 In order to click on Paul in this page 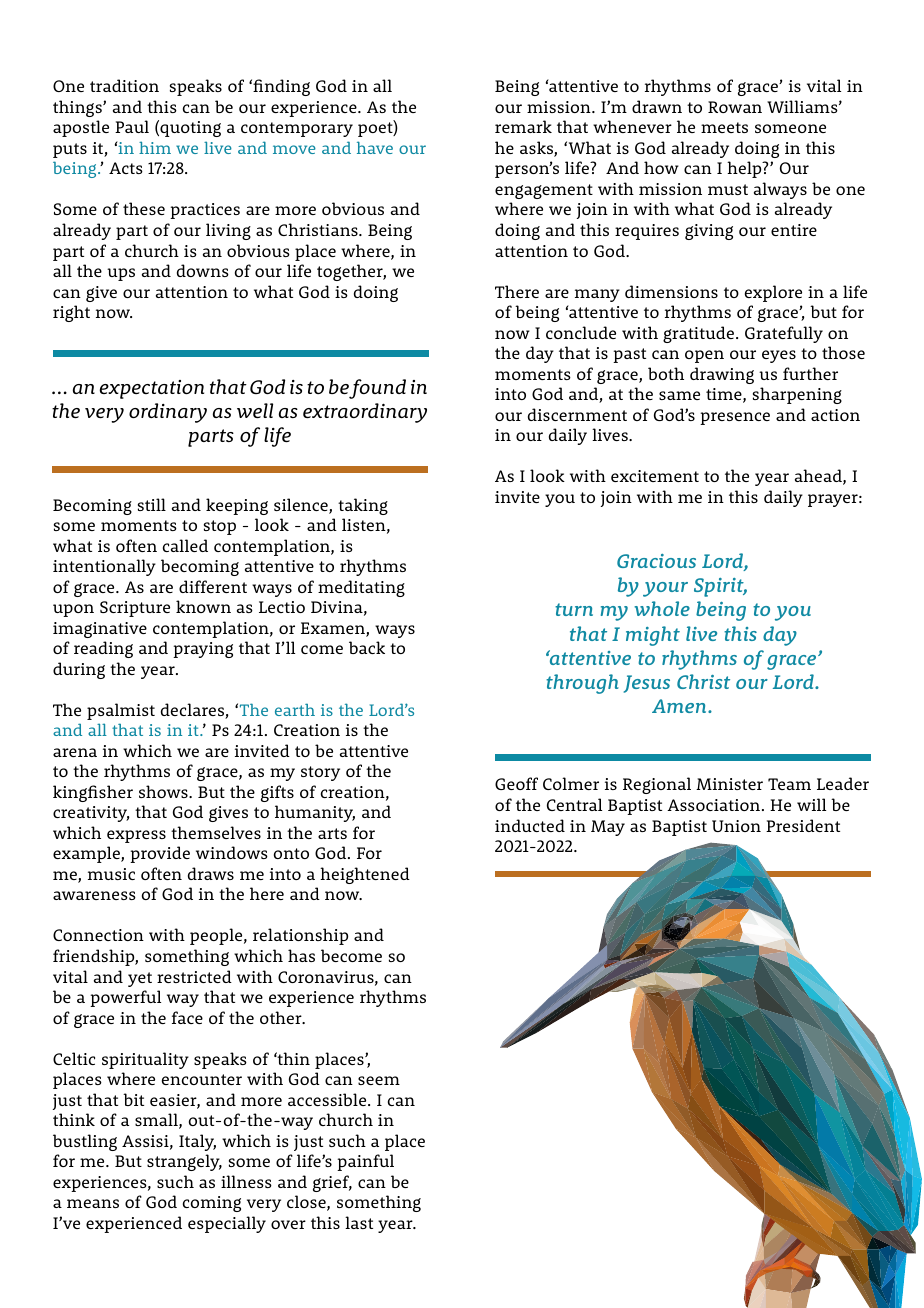, I will do `click(132, 126)`.
